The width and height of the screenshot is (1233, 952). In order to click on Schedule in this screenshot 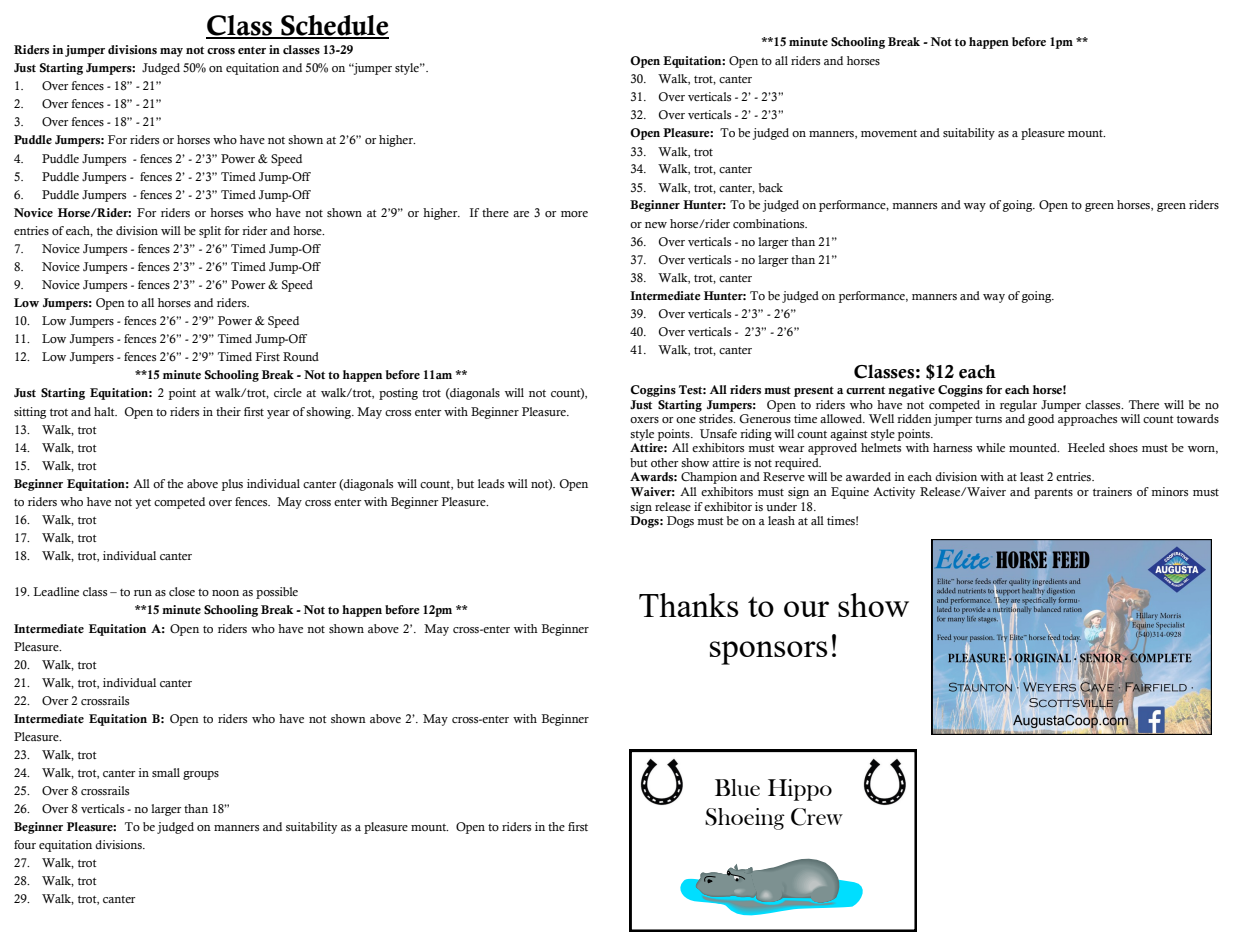, I will do `click(334, 26)`.
